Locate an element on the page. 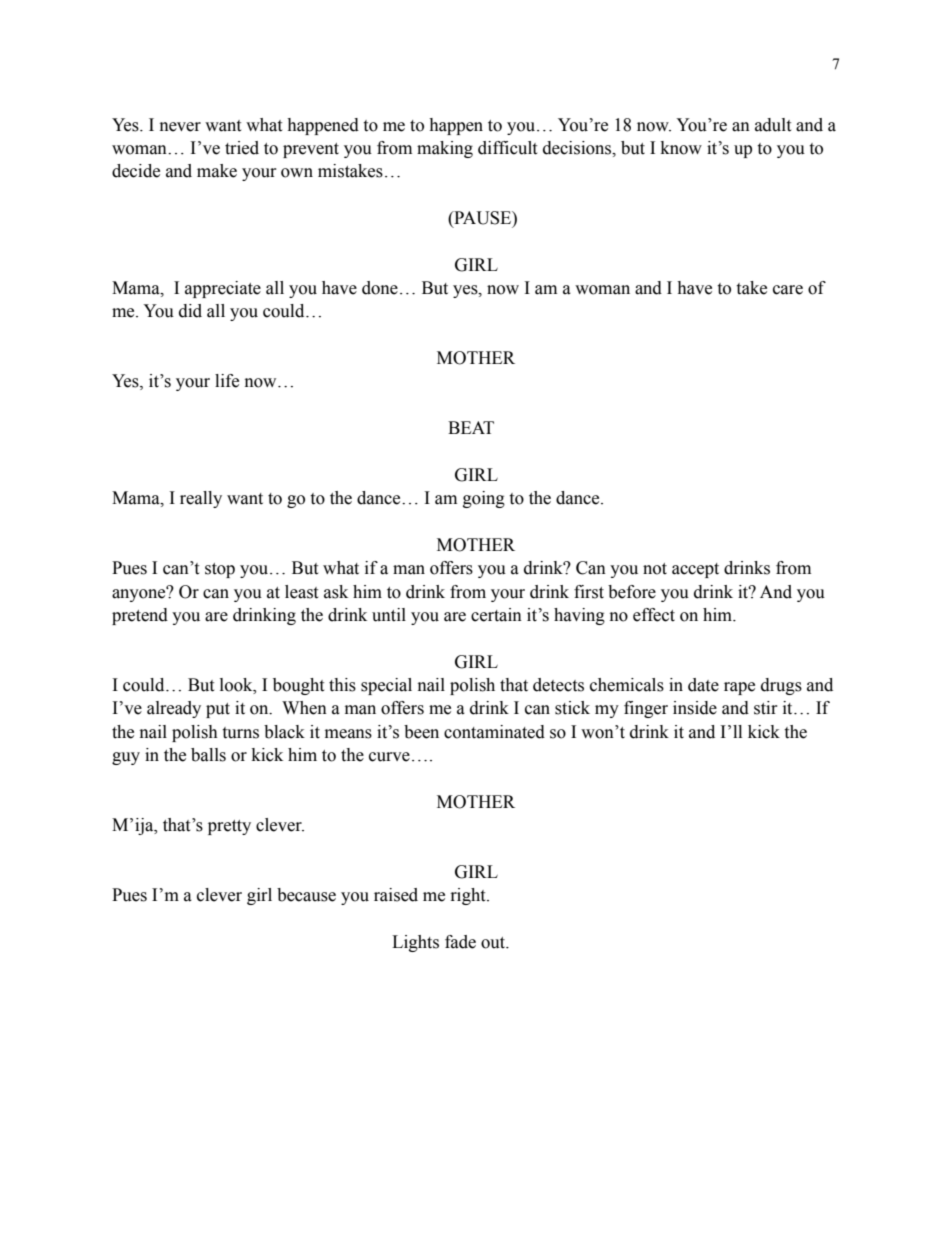 This document has height=1233, width=952. because is located at coordinates (306, 895).
